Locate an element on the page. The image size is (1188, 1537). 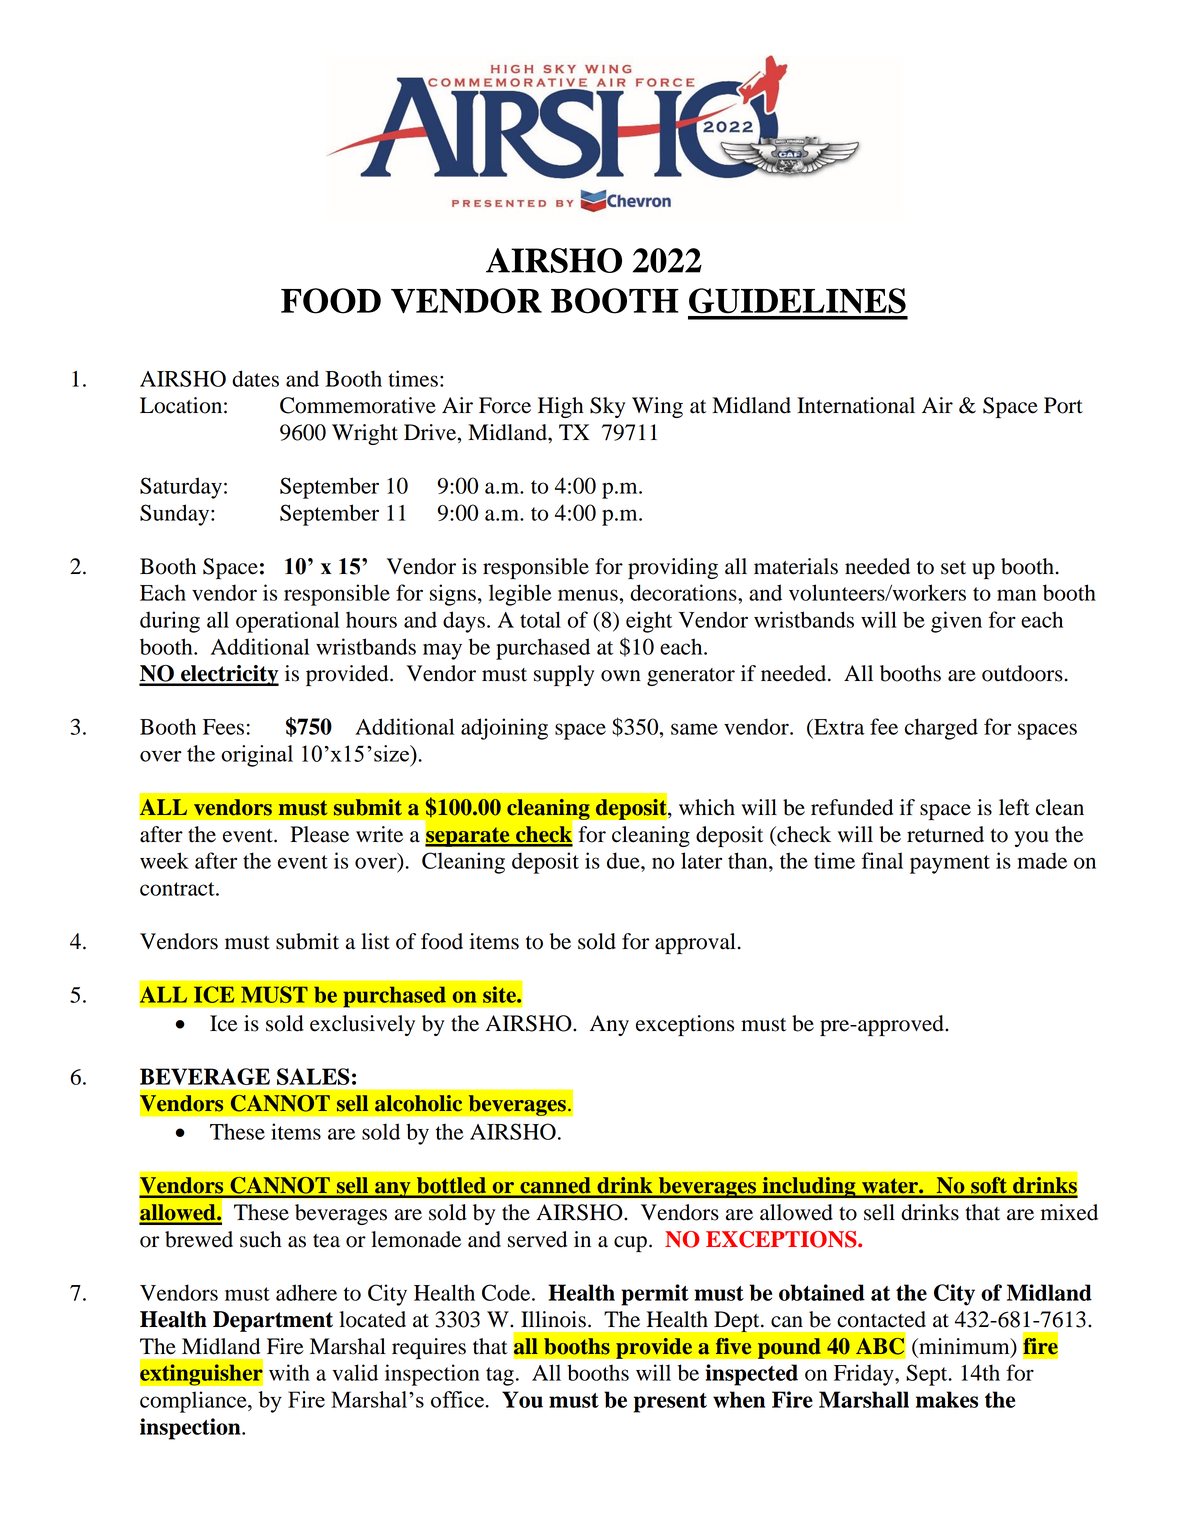
Port is located at coordinates (1063, 405).
